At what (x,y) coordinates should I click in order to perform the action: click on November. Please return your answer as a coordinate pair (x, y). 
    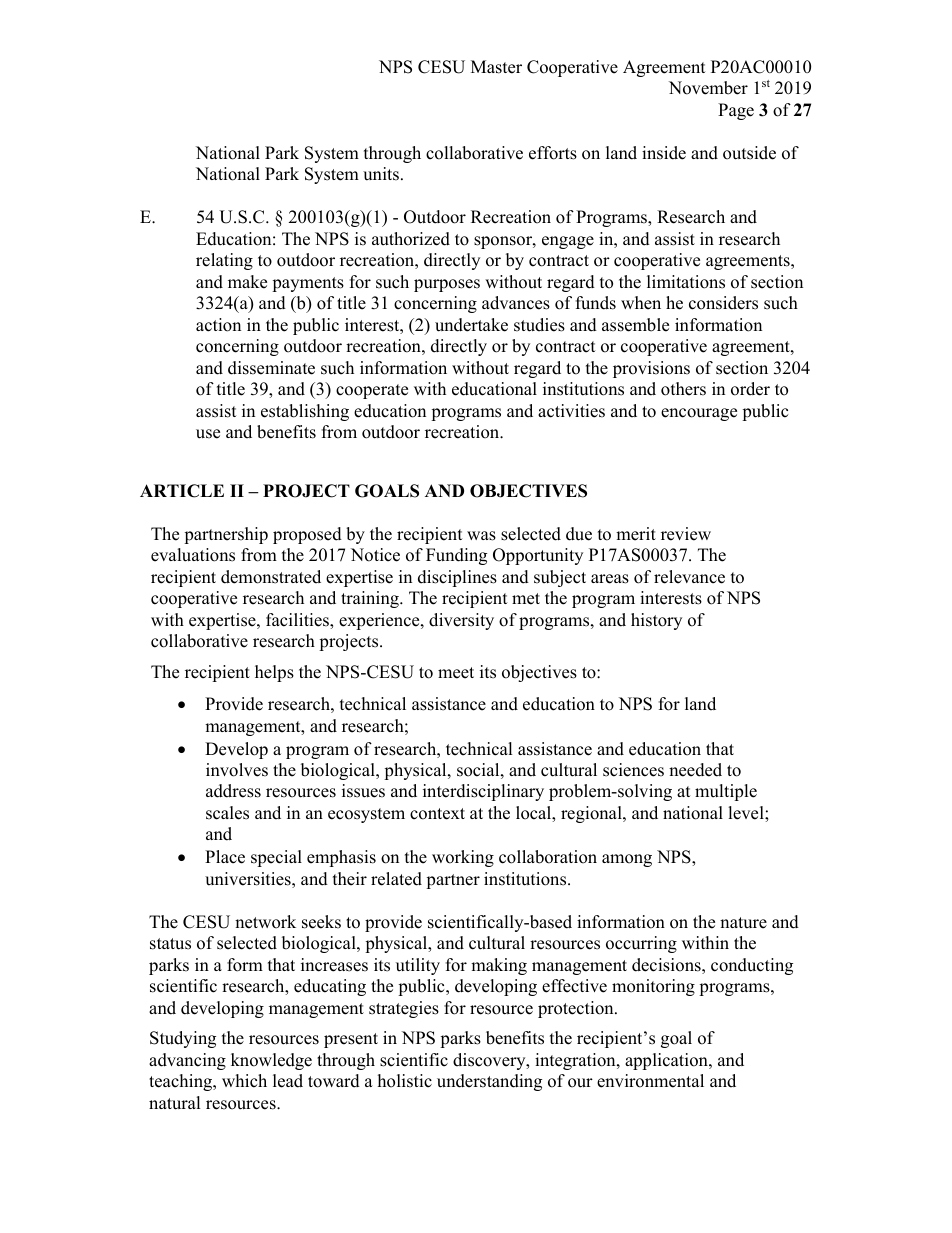
    Looking at the image, I should click on (708, 88).
